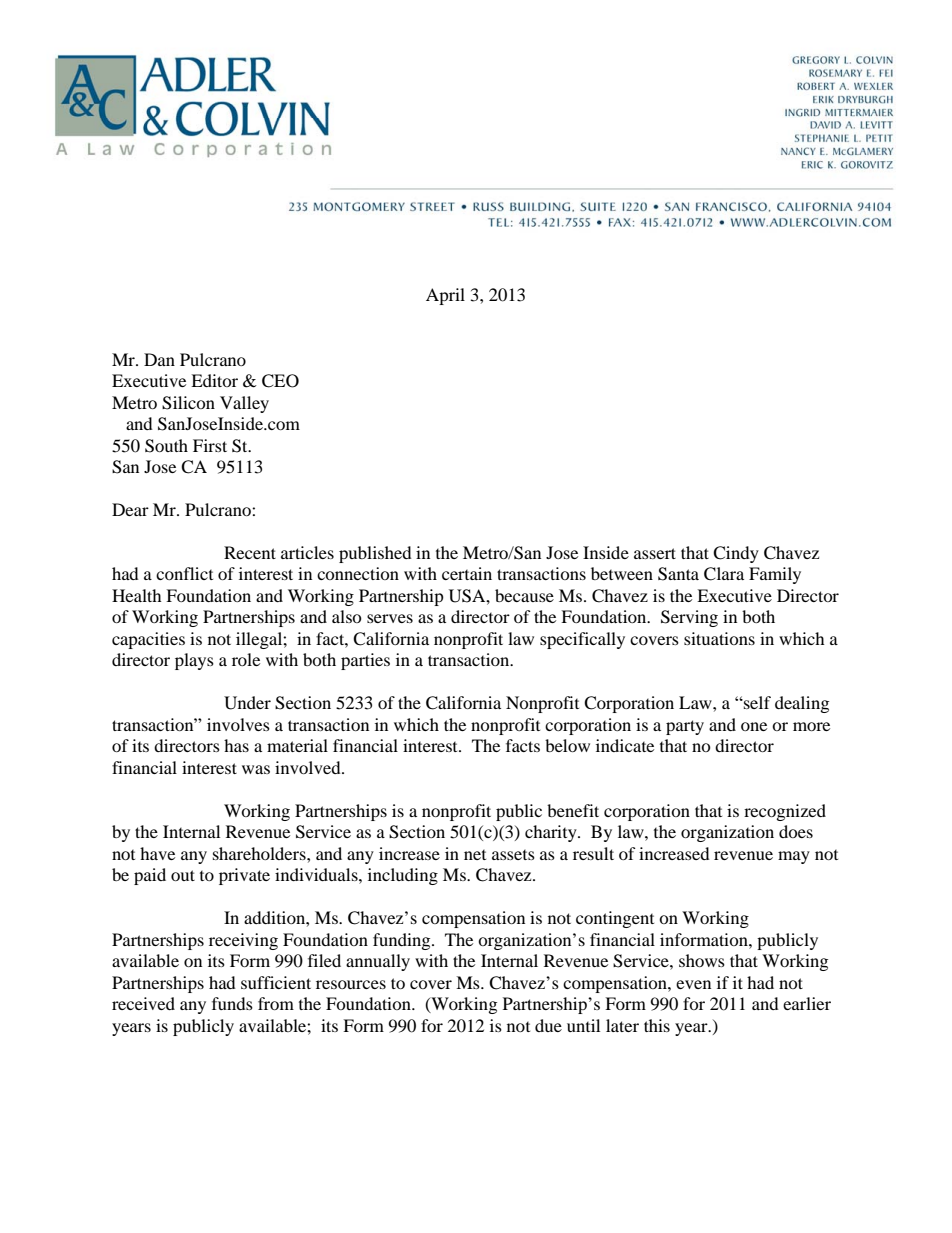 The width and height of the document is (952, 1233). Describe the element at coordinates (719, 638) in the document. I see `situations` at that location.
